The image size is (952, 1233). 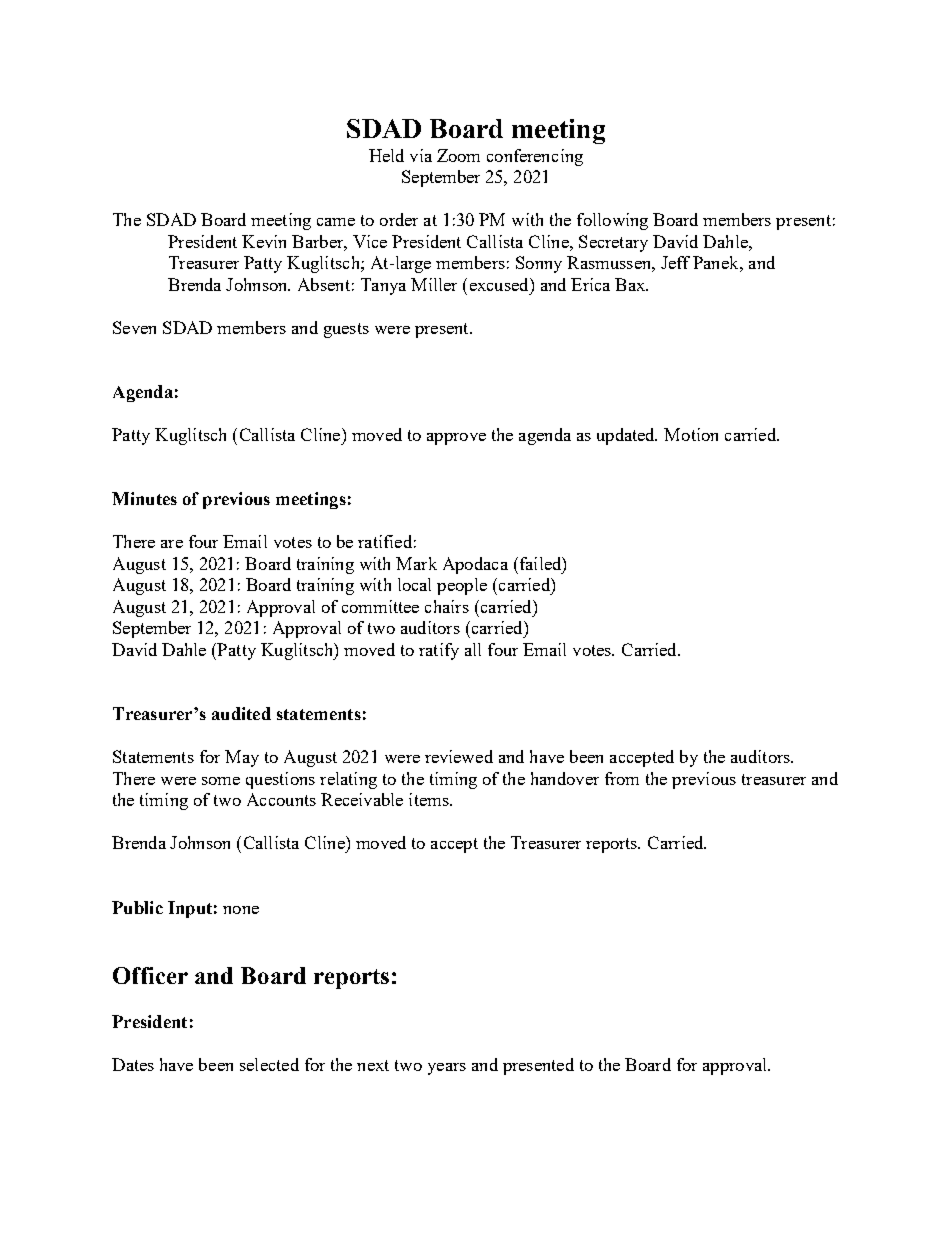 What do you see at coordinates (622, 778) in the page?
I see `from` at bounding box center [622, 778].
